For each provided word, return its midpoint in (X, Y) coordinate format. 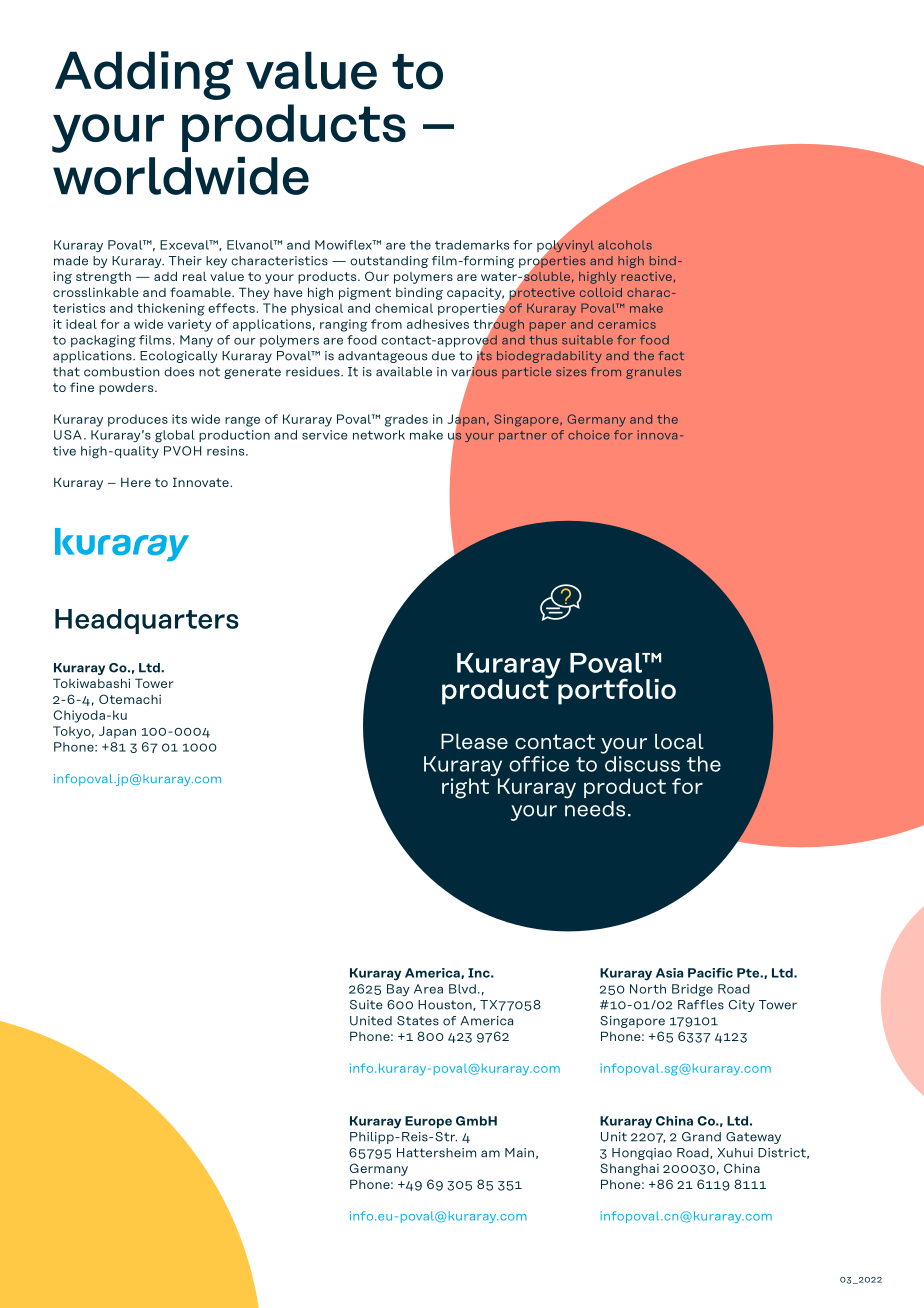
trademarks (472, 245)
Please (474, 741)
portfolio (617, 691)
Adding (144, 75)
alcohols (625, 245)
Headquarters (147, 621)
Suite (366, 1005)
